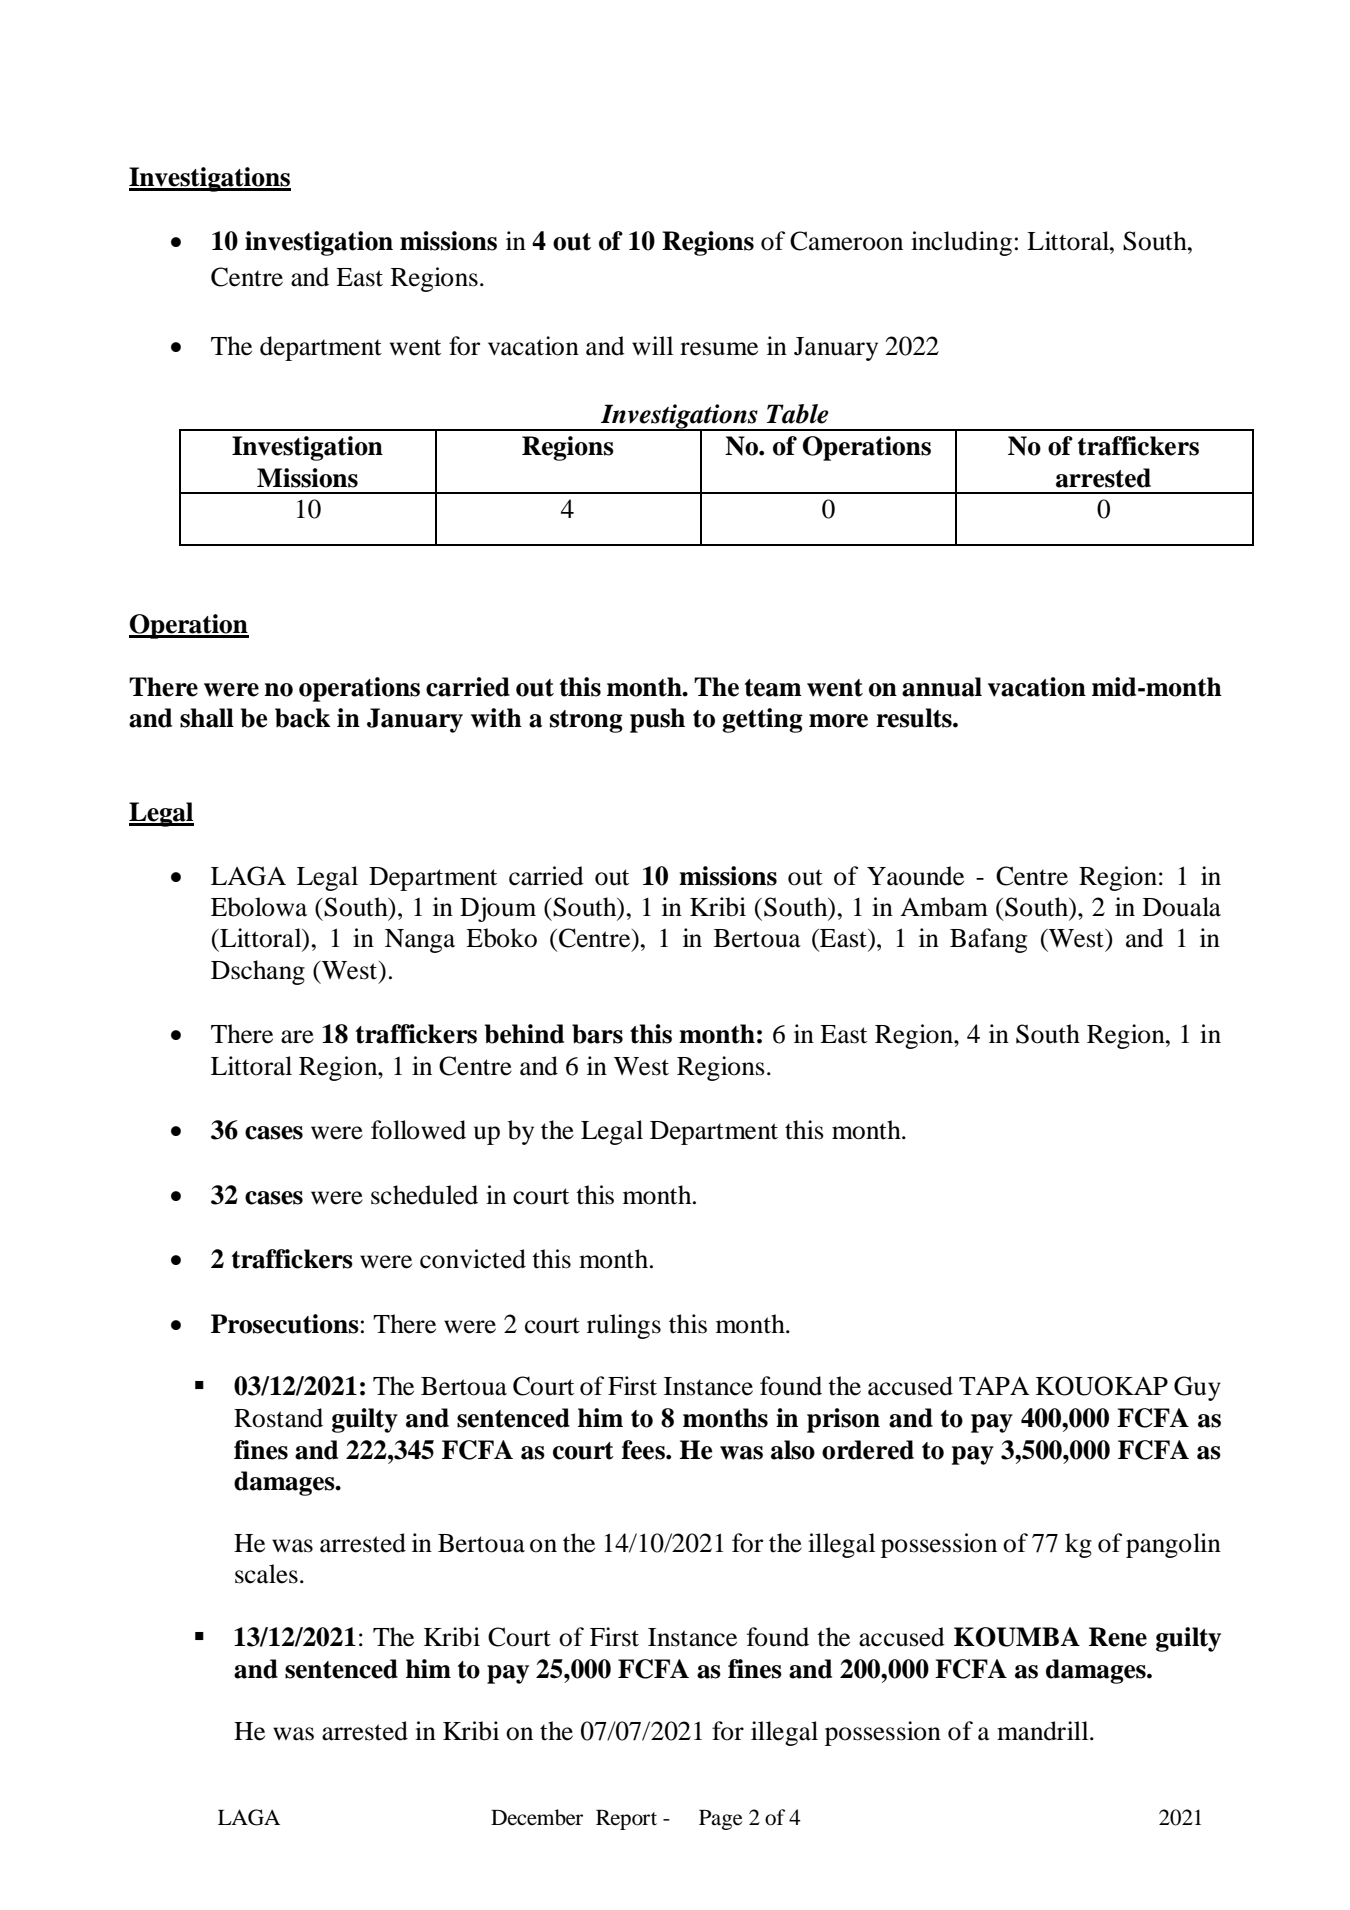  Describe the element at coordinates (961, 243) in the image. I see `including` at that location.
